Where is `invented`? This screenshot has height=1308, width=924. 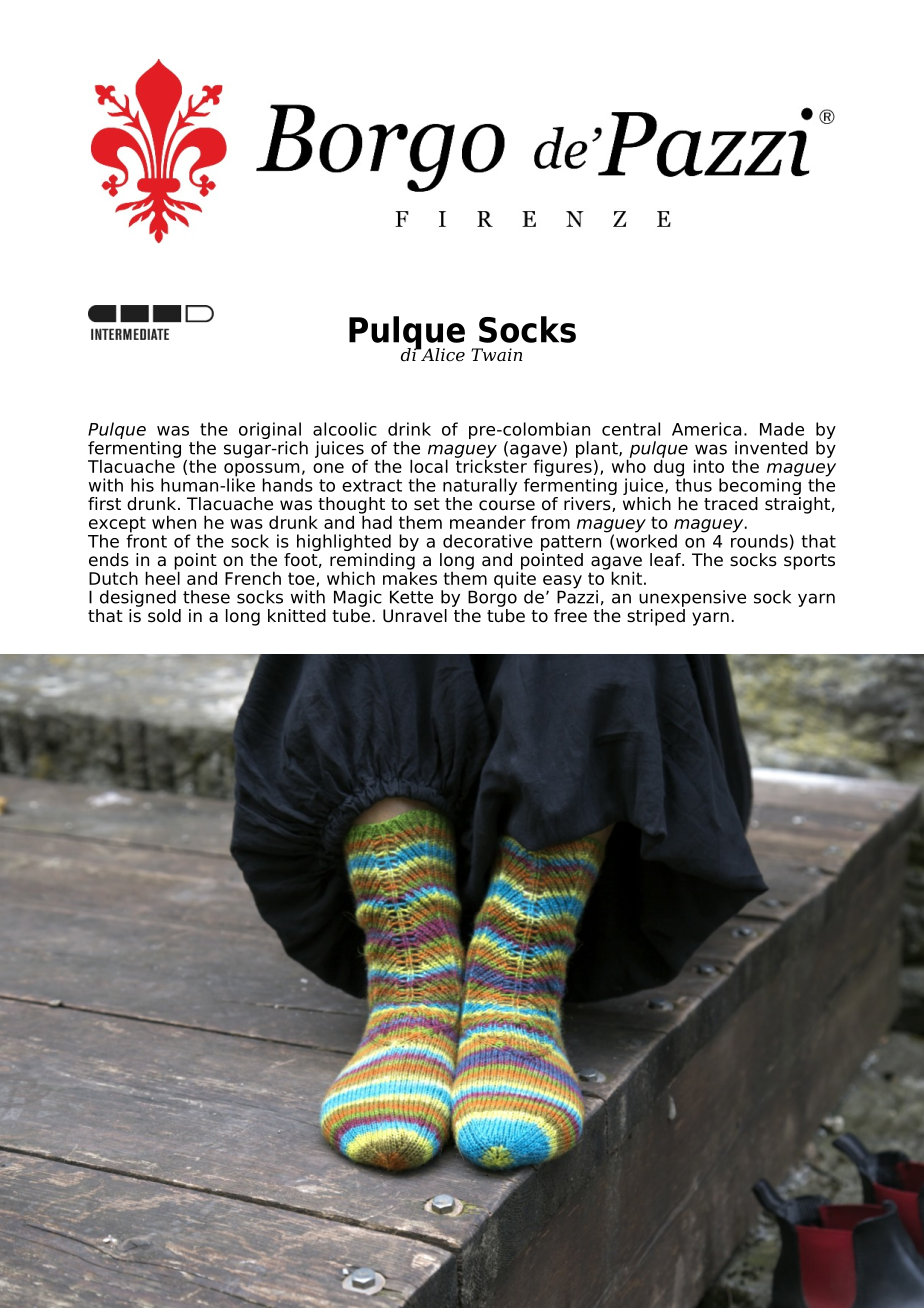
invented is located at coordinates (771, 448).
